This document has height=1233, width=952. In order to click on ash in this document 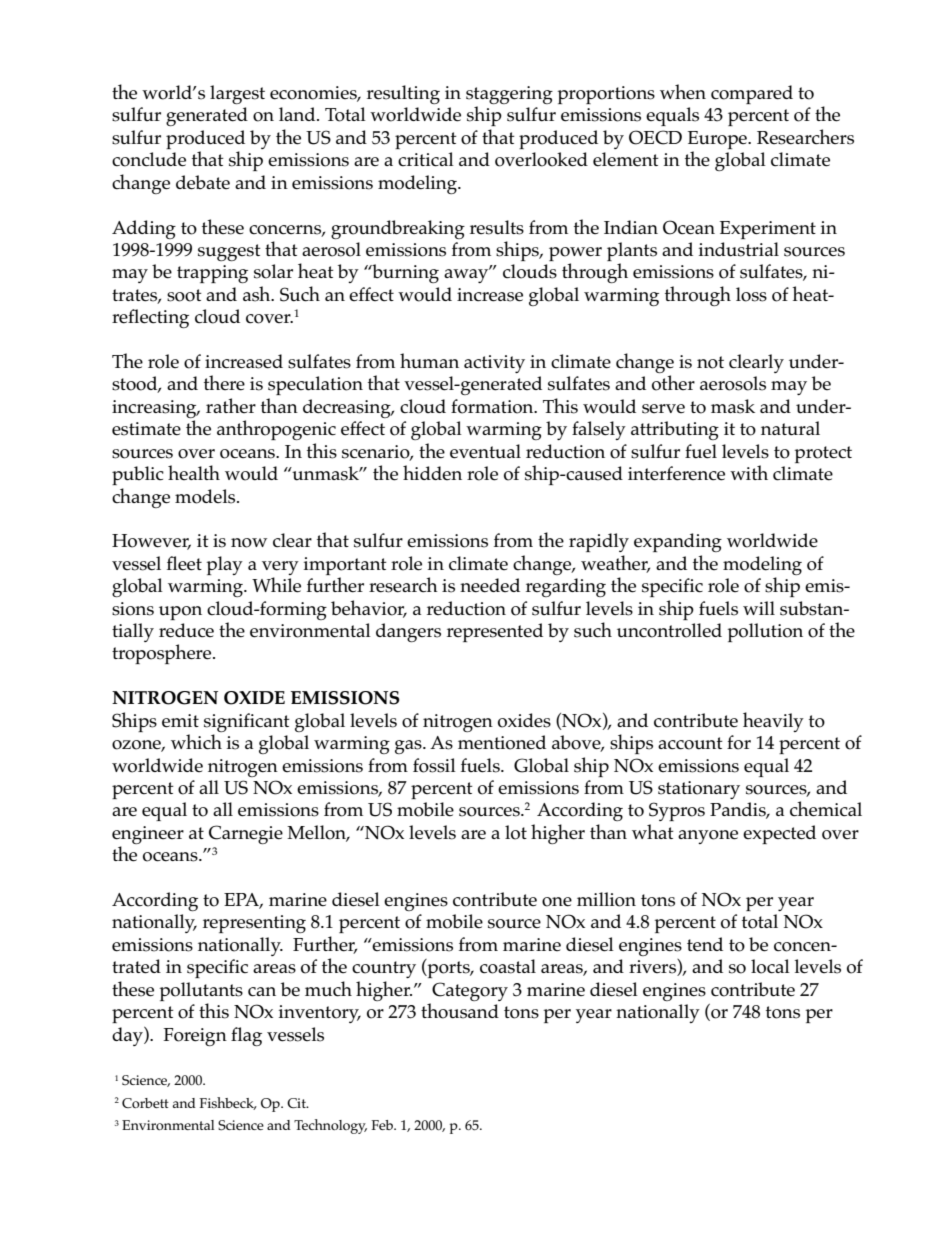, I will do `click(258, 294)`.
